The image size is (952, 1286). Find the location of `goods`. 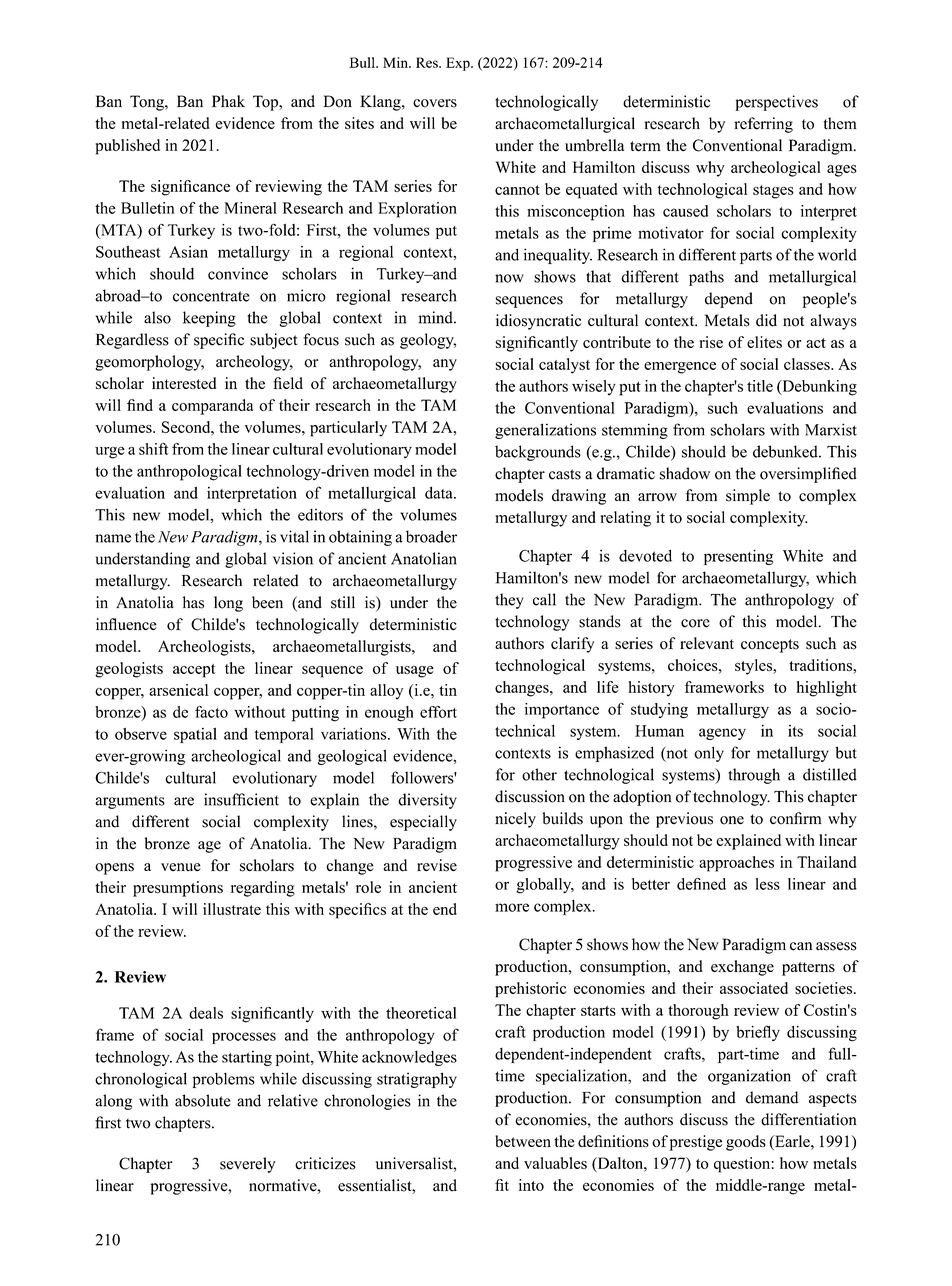

goods is located at coordinates (746, 1143).
